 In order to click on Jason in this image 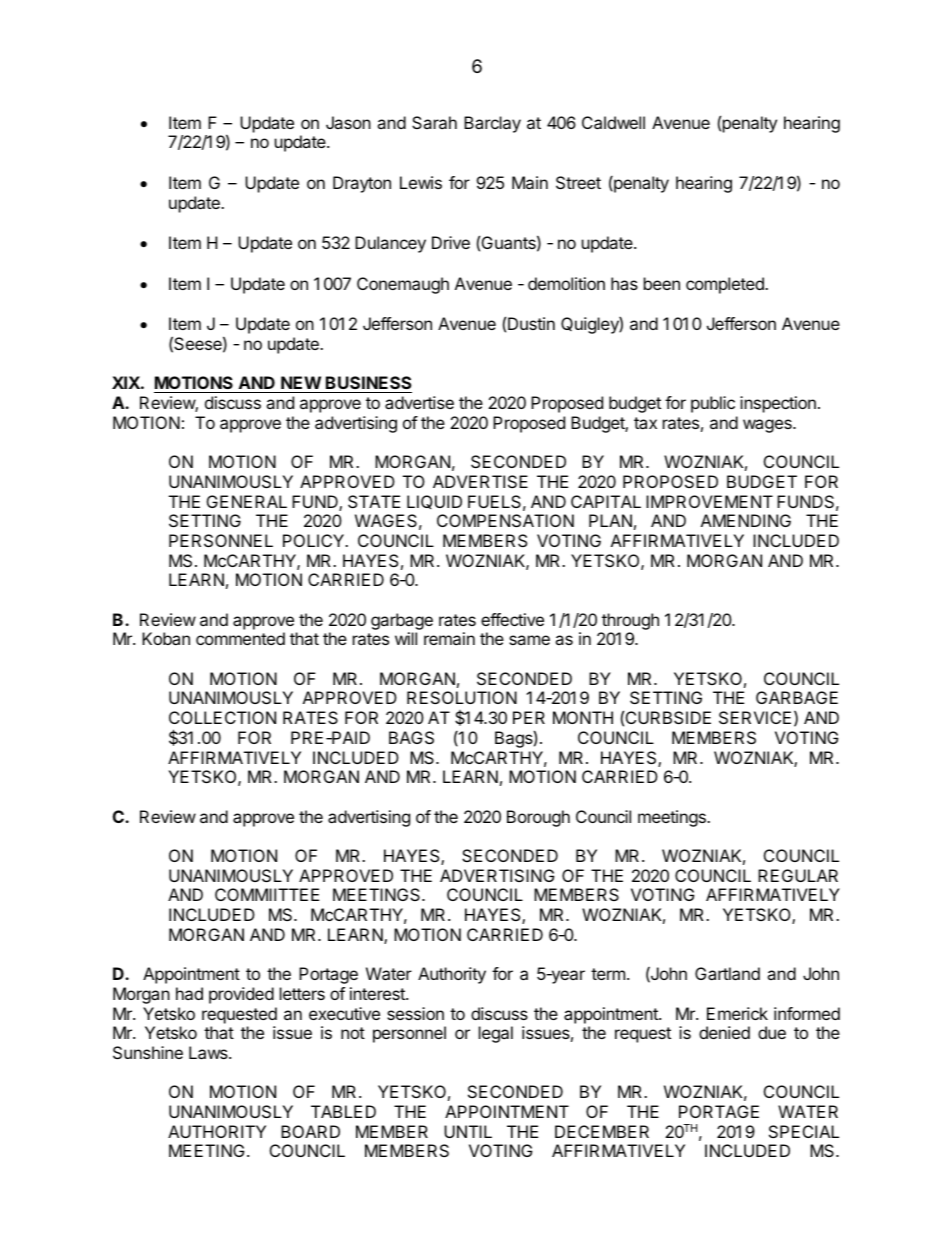, I will do `click(348, 122)`.
